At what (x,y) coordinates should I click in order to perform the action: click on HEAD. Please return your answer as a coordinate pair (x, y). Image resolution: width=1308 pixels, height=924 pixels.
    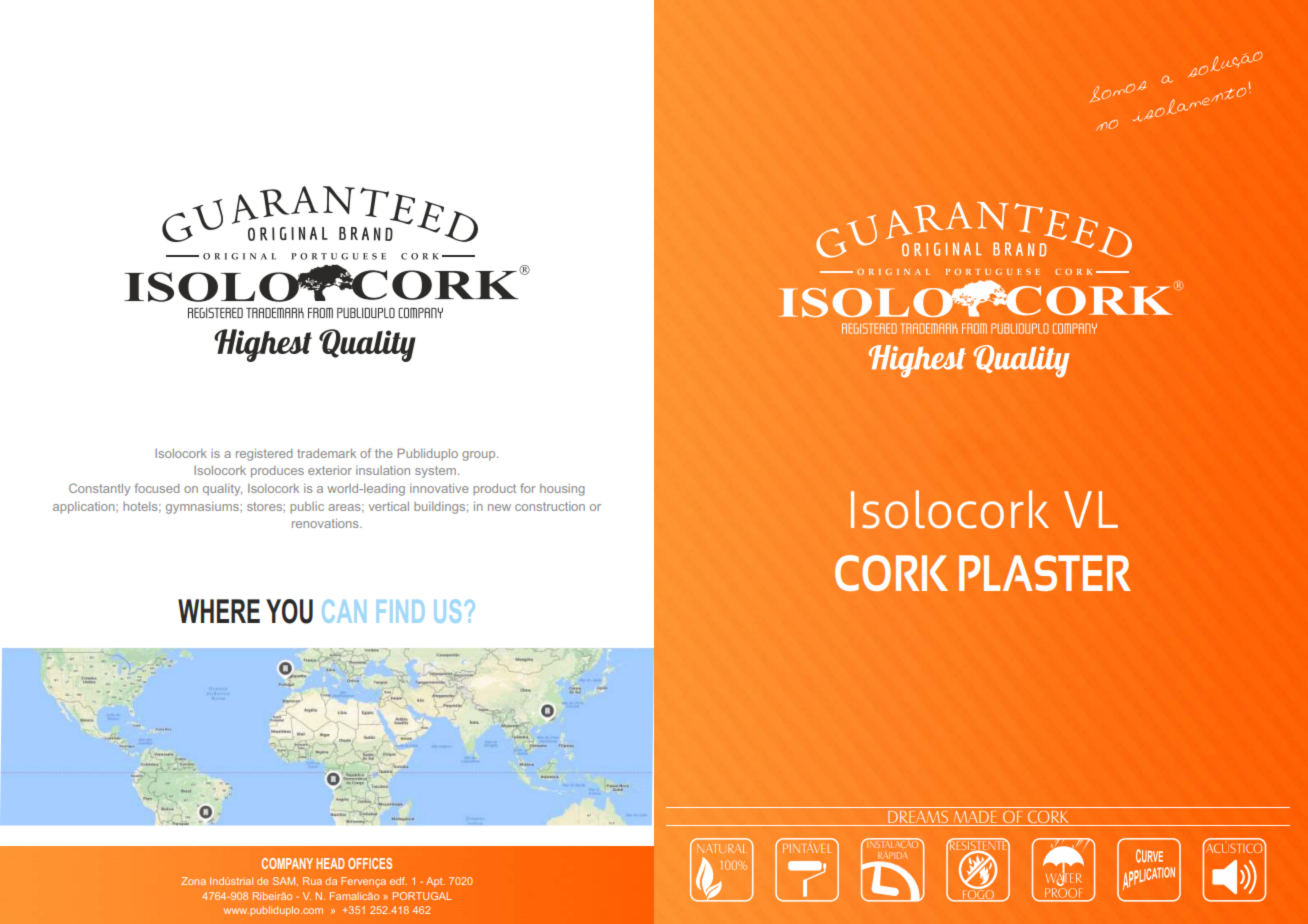
    Looking at the image, I should click on (330, 863).
